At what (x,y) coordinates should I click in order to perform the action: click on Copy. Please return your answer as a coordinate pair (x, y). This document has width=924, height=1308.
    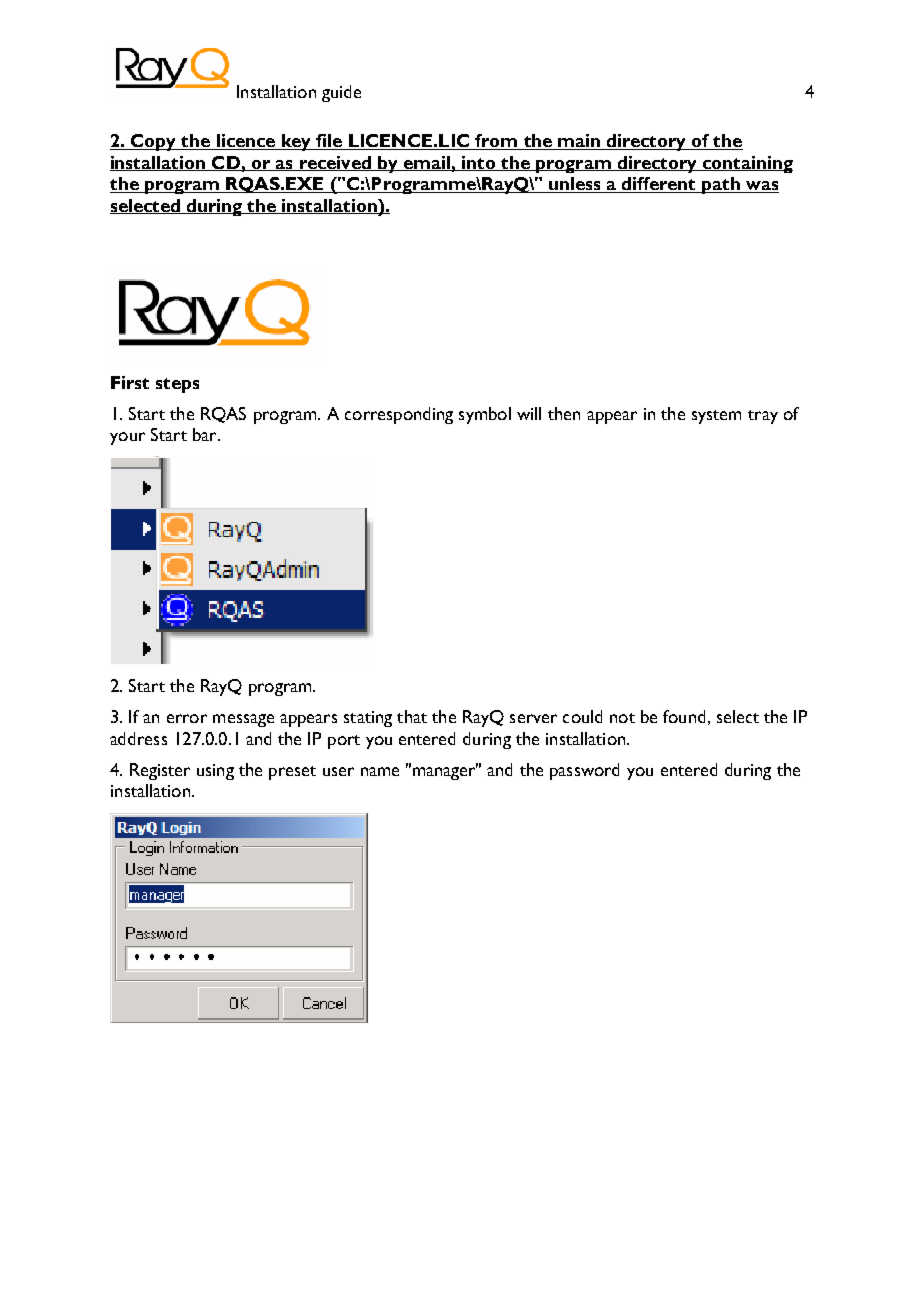
    Looking at the image, I should click on (154, 142).
